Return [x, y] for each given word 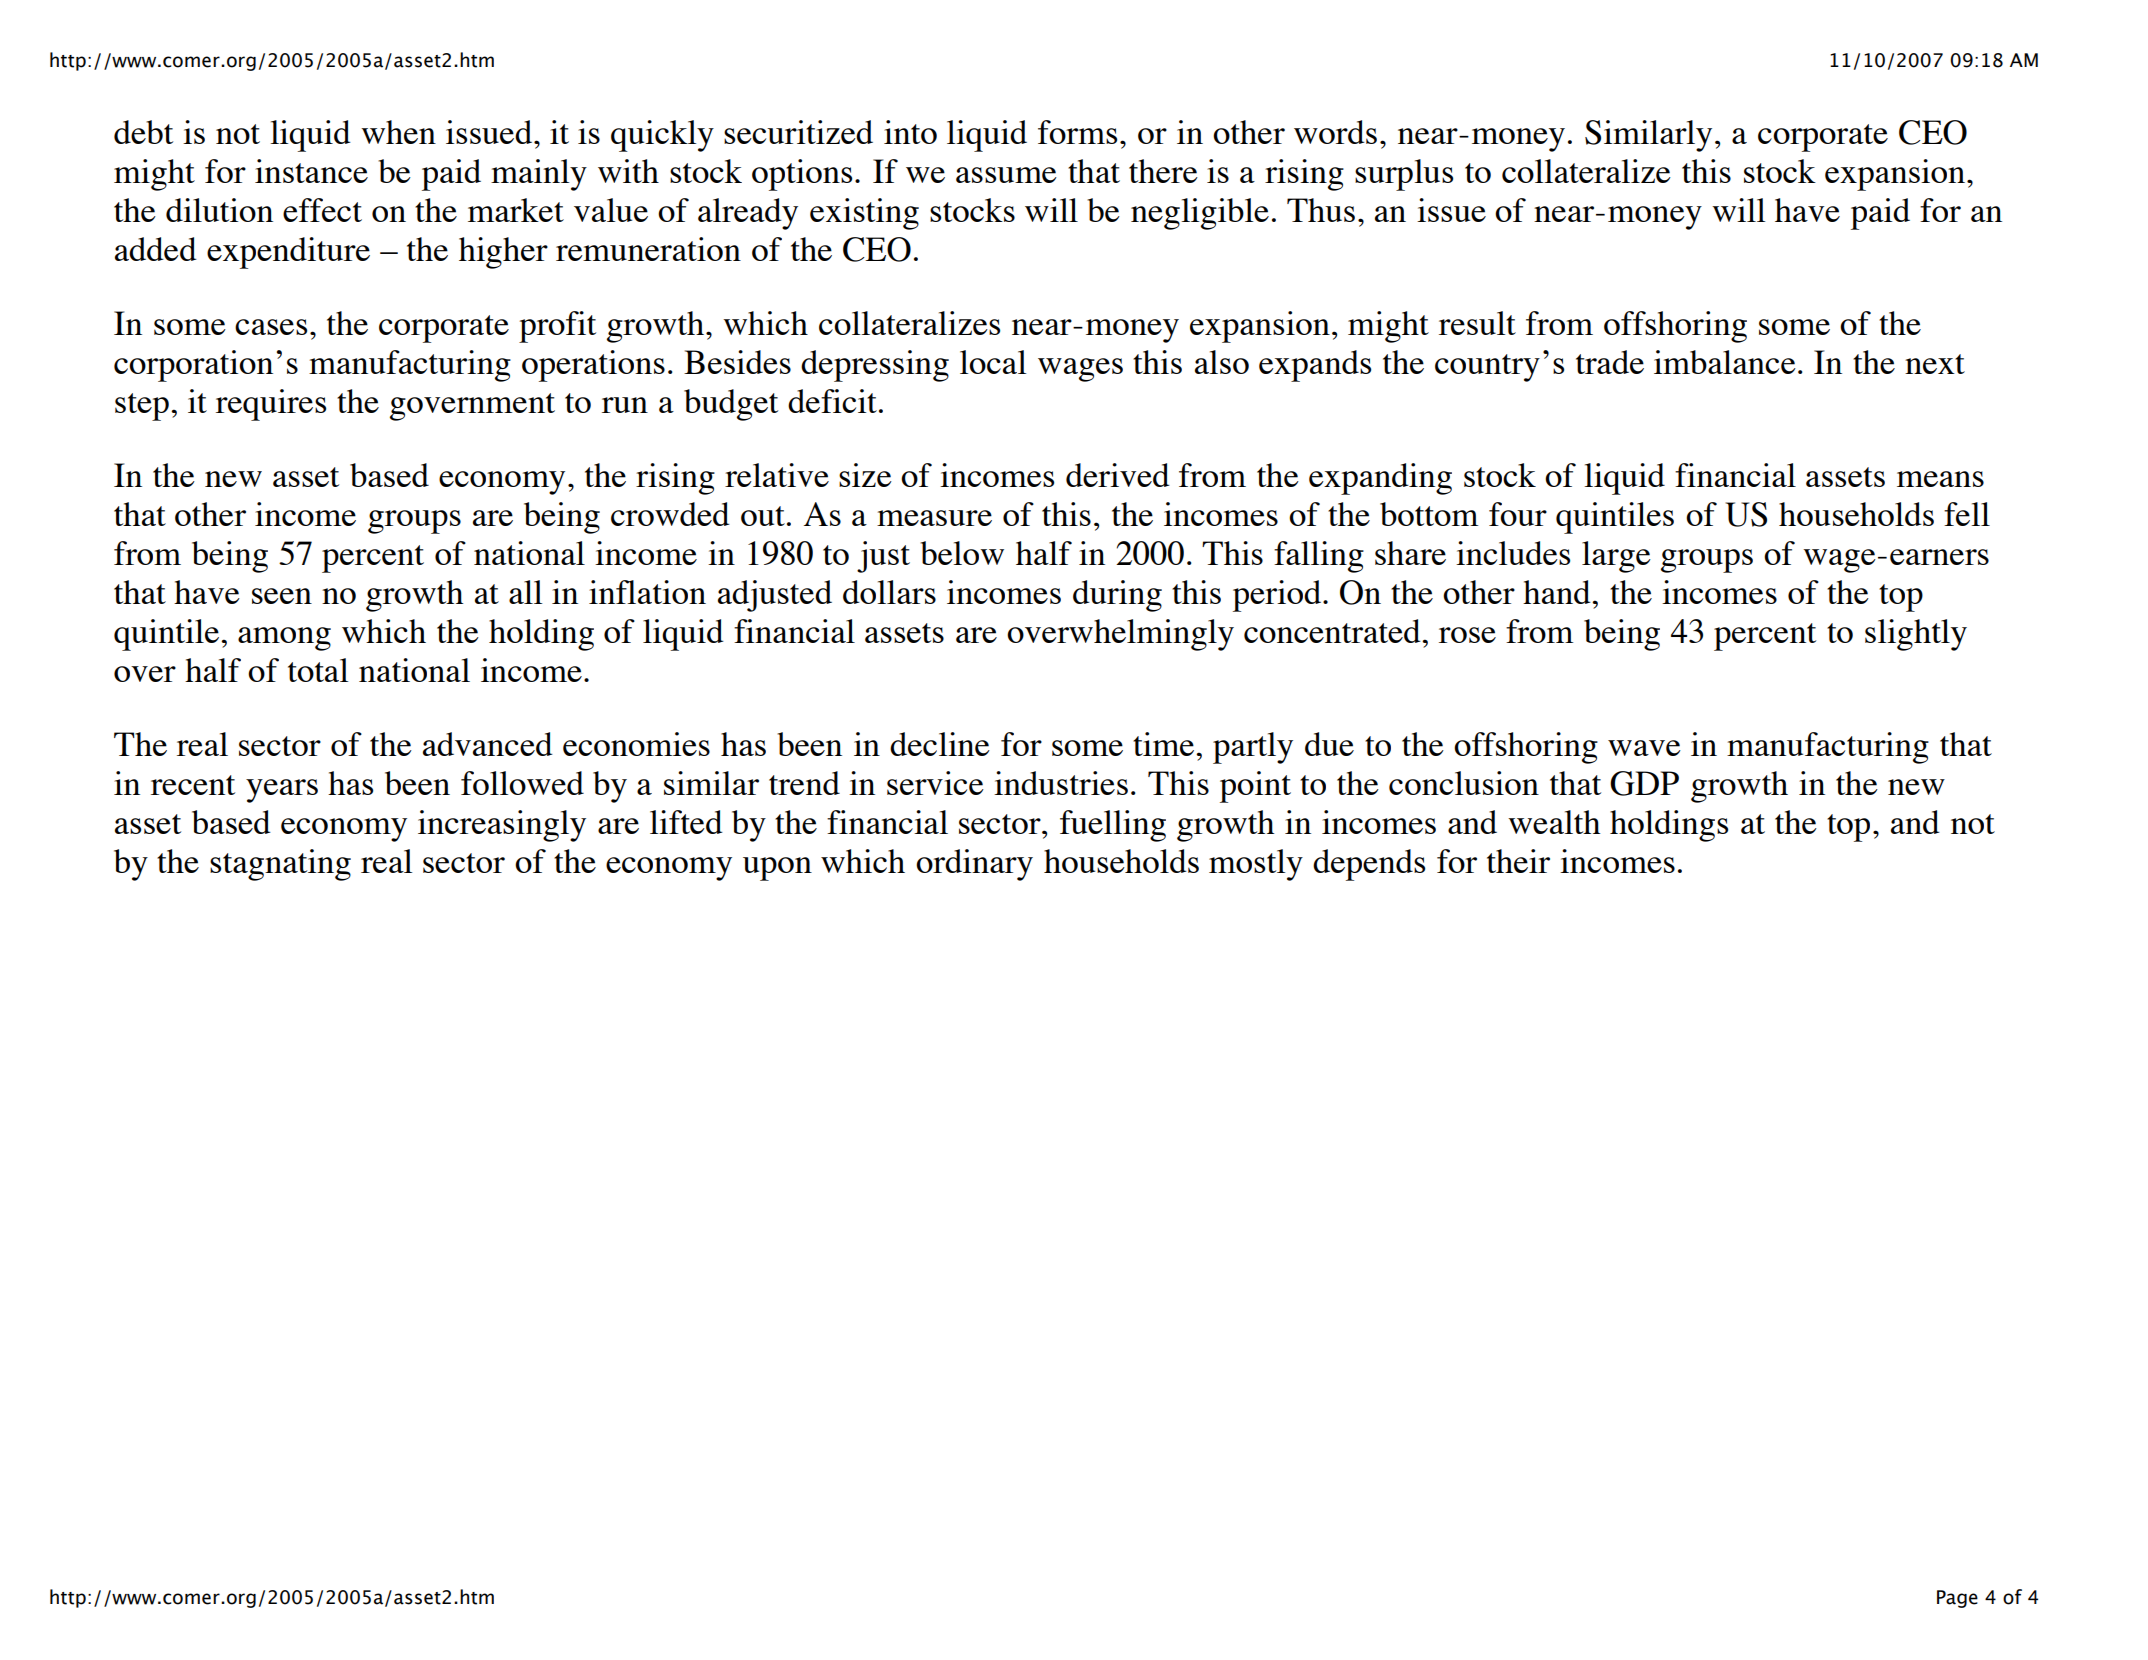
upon [777, 869]
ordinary [974, 865]
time [1163, 744]
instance [311, 171]
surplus [1404, 175]
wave [1644, 748]
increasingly [502, 826]
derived [1118, 475]
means [1940, 479]
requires [271, 405]
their [1518, 861]
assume [1006, 175]
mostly [1256, 865]
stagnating [280, 865]
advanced [488, 744]
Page [1957, 1599]
